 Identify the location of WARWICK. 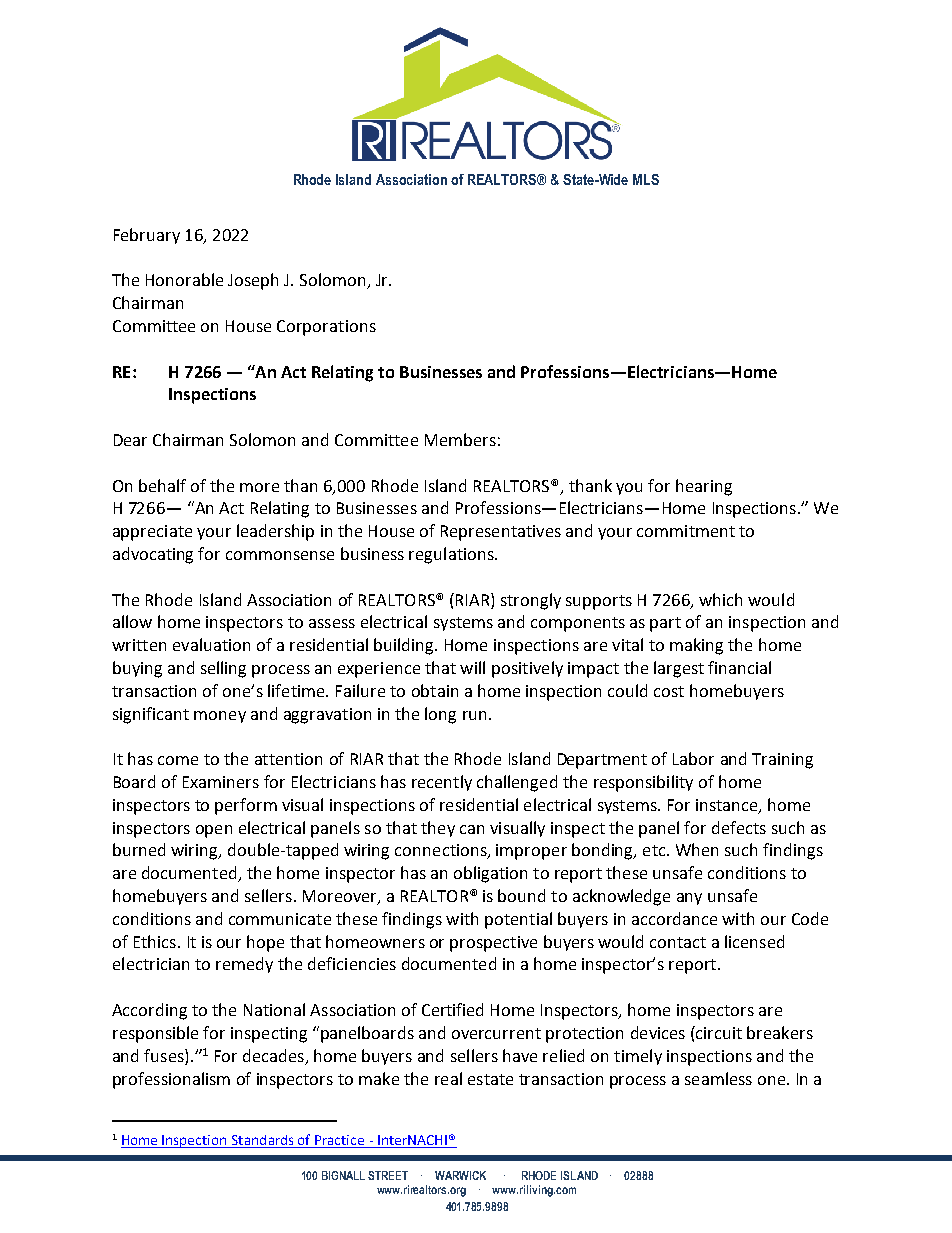
(460, 1175).
